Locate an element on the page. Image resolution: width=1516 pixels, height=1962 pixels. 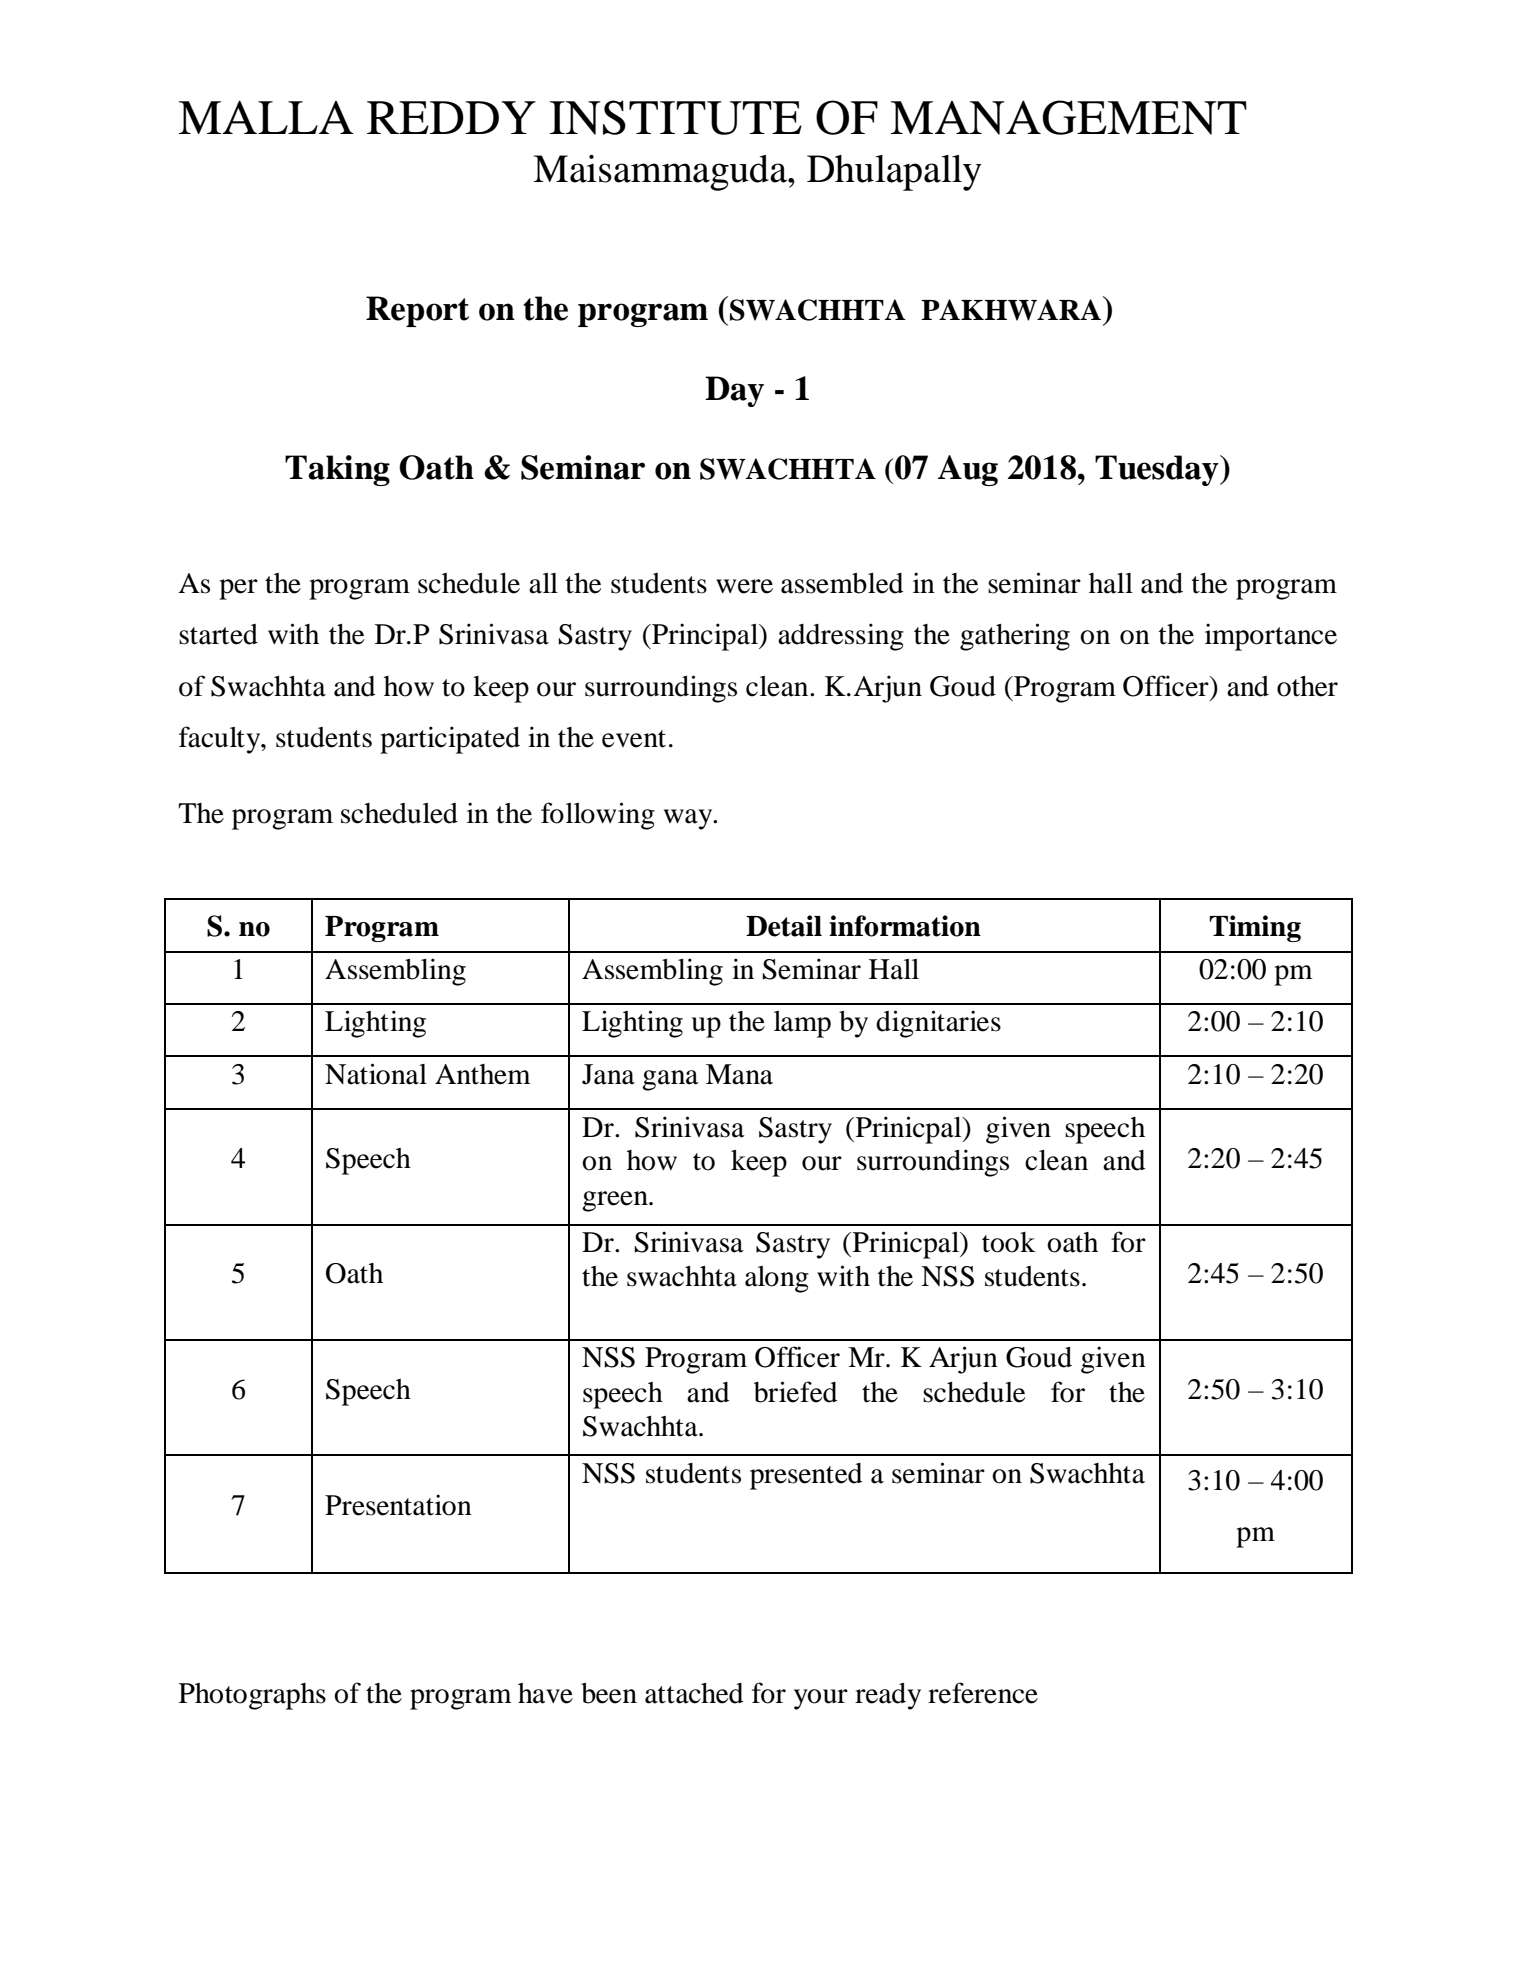
Detail is located at coordinates (784, 926).
